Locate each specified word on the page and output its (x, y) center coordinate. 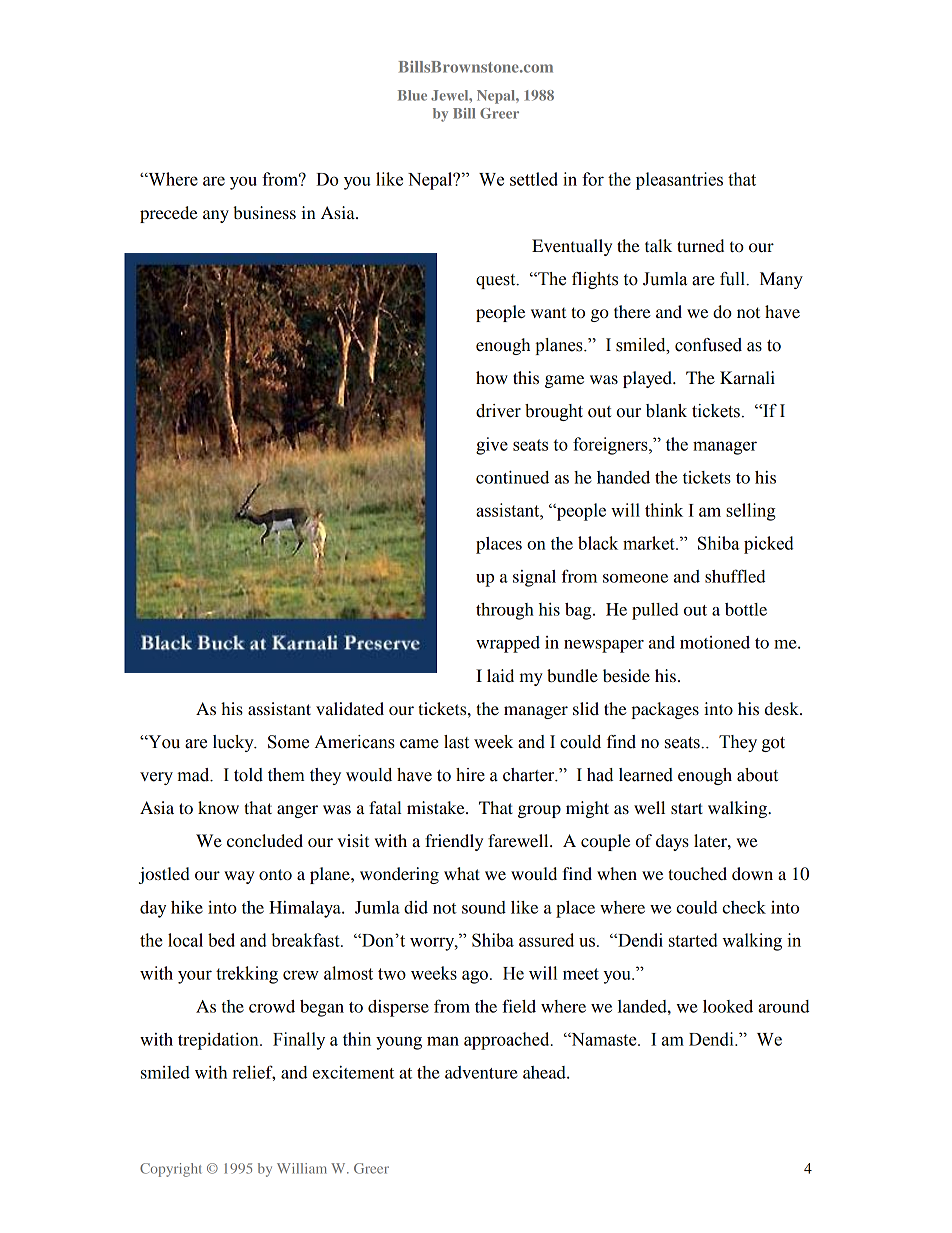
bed (221, 940)
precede (169, 214)
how (492, 377)
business (264, 212)
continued (512, 477)
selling (750, 512)
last (456, 742)
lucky (234, 743)
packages (665, 710)
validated (350, 708)
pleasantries (679, 181)
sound (484, 907)
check (744, 907)
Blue (412, 95)
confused (708, 345)
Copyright (171, 1170)
